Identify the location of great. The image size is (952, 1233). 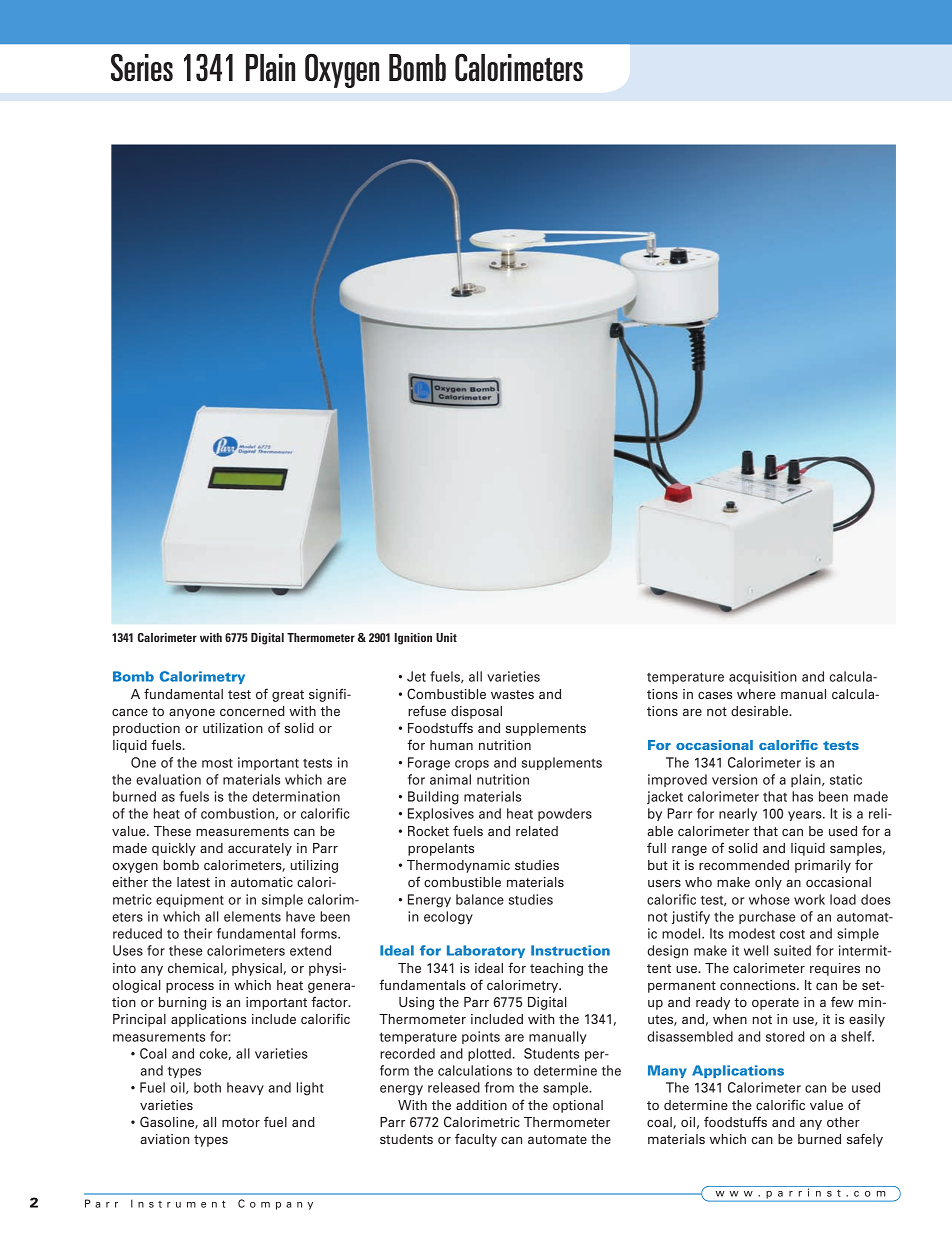
(288, 696).
